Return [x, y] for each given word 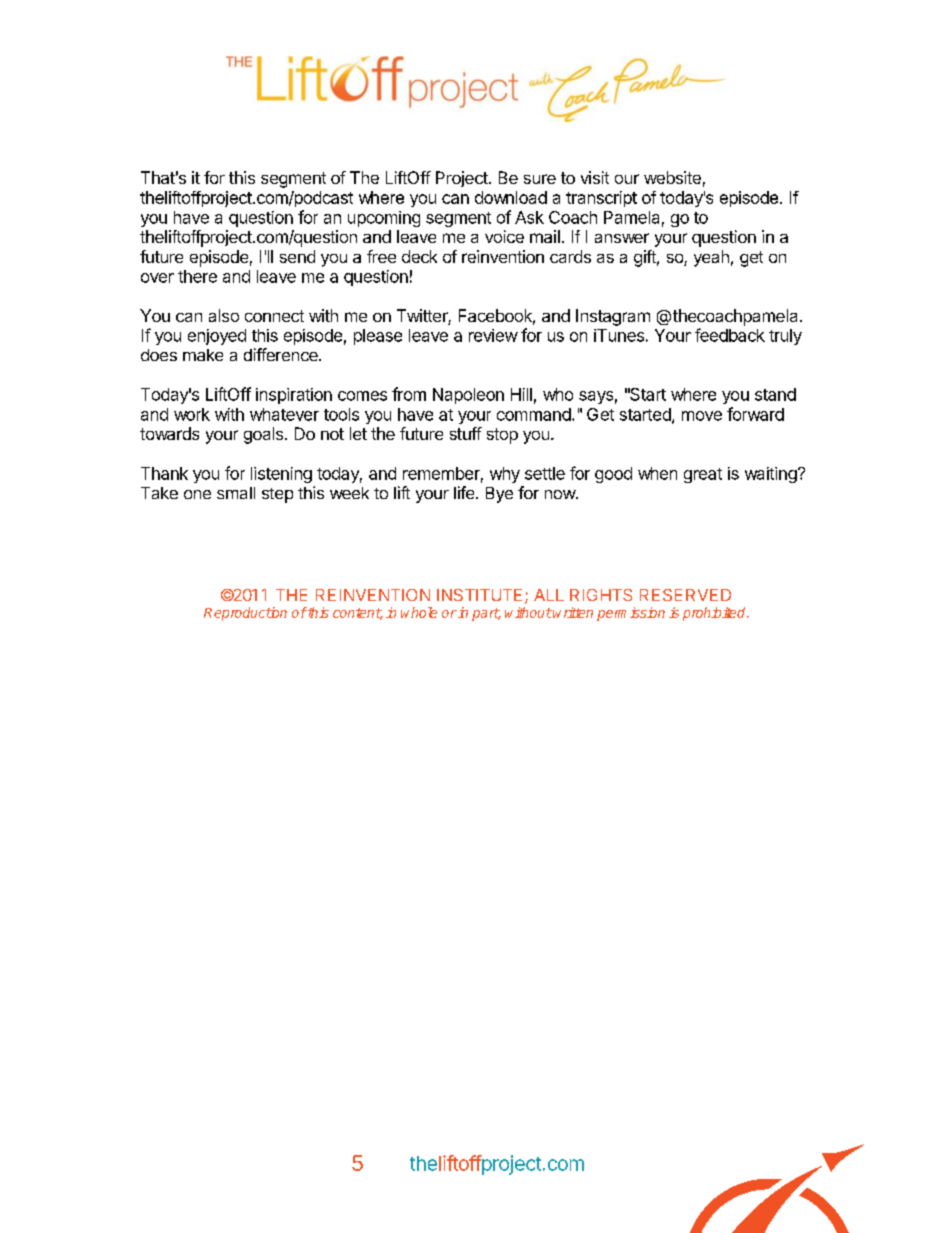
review [493, 335]
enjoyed [217, 337]
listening [281, 475]
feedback [730, 335]
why [505, 475]
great [703, 475]
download [511, 197]
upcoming [384, 219]
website [672, 177]
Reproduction [245, 614]
